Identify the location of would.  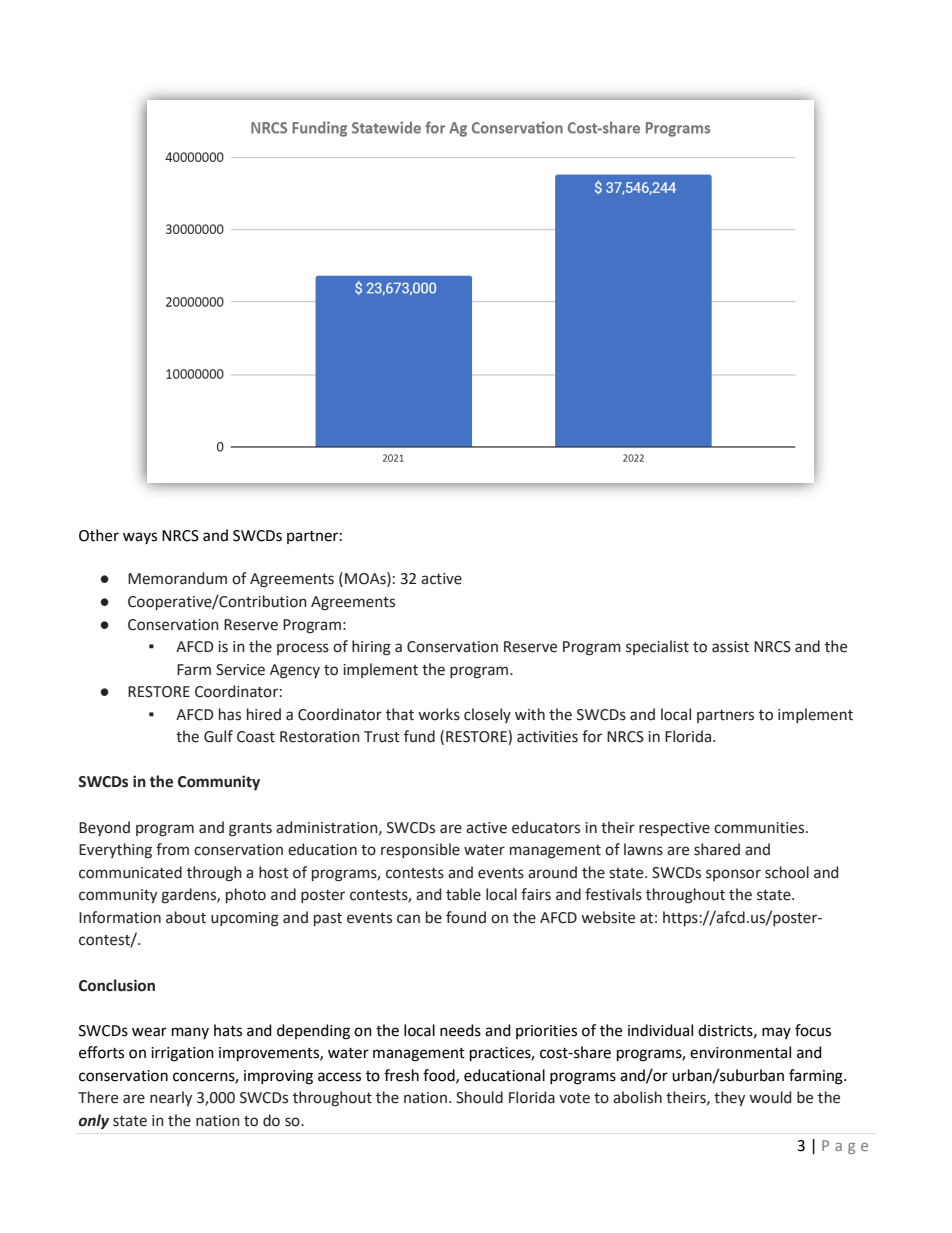
(770, 1097).
